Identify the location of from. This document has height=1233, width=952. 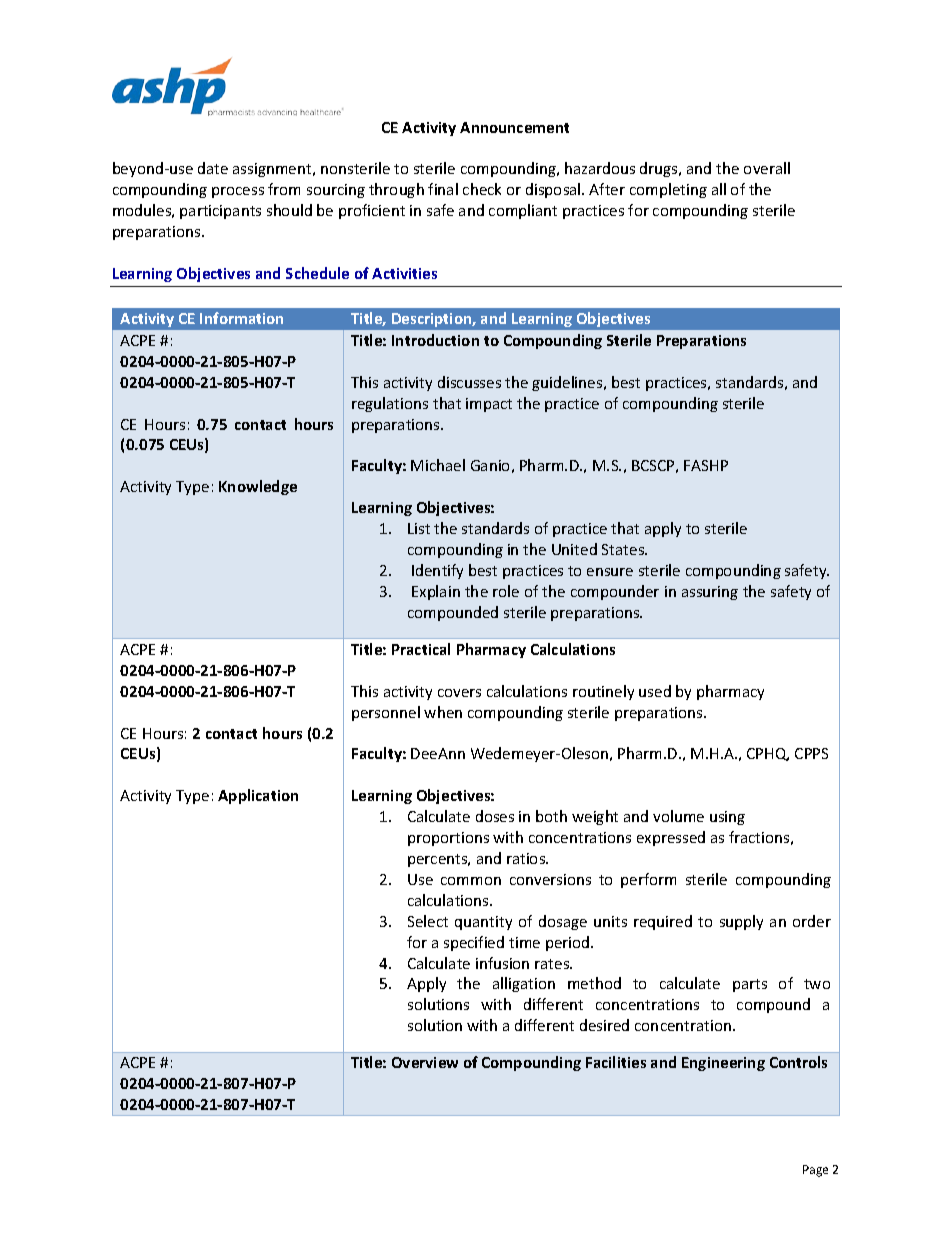
(284, 189).
